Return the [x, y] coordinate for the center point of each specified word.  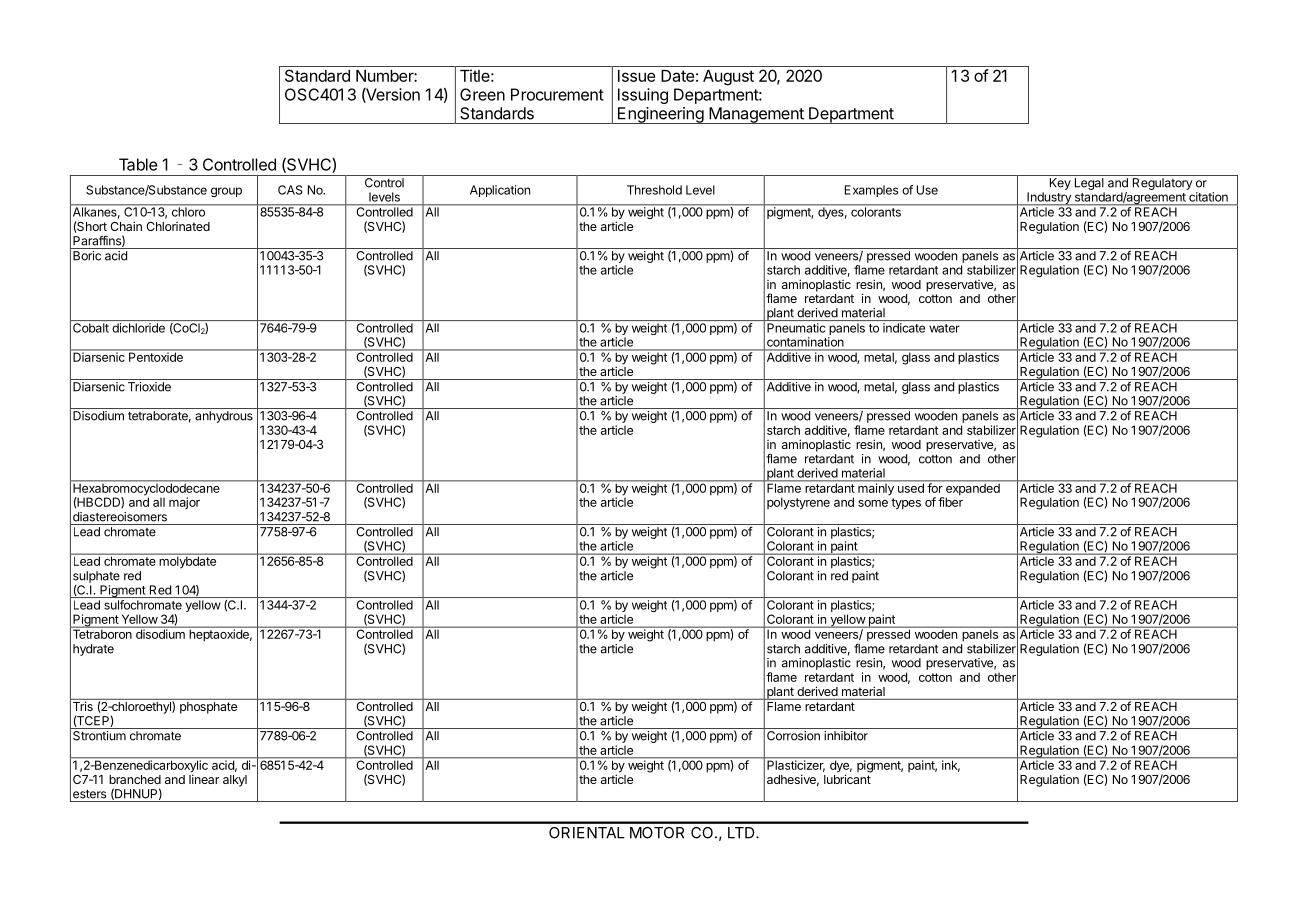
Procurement [557, 94]
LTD [742, 833]
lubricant [847, 779]
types [906, 504]
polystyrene [798, 503]
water [944, 328]
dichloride [138, 328]
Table [138, 164]
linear [204, 779]
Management [756, 115]
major [184, 503]
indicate [904, 328]
